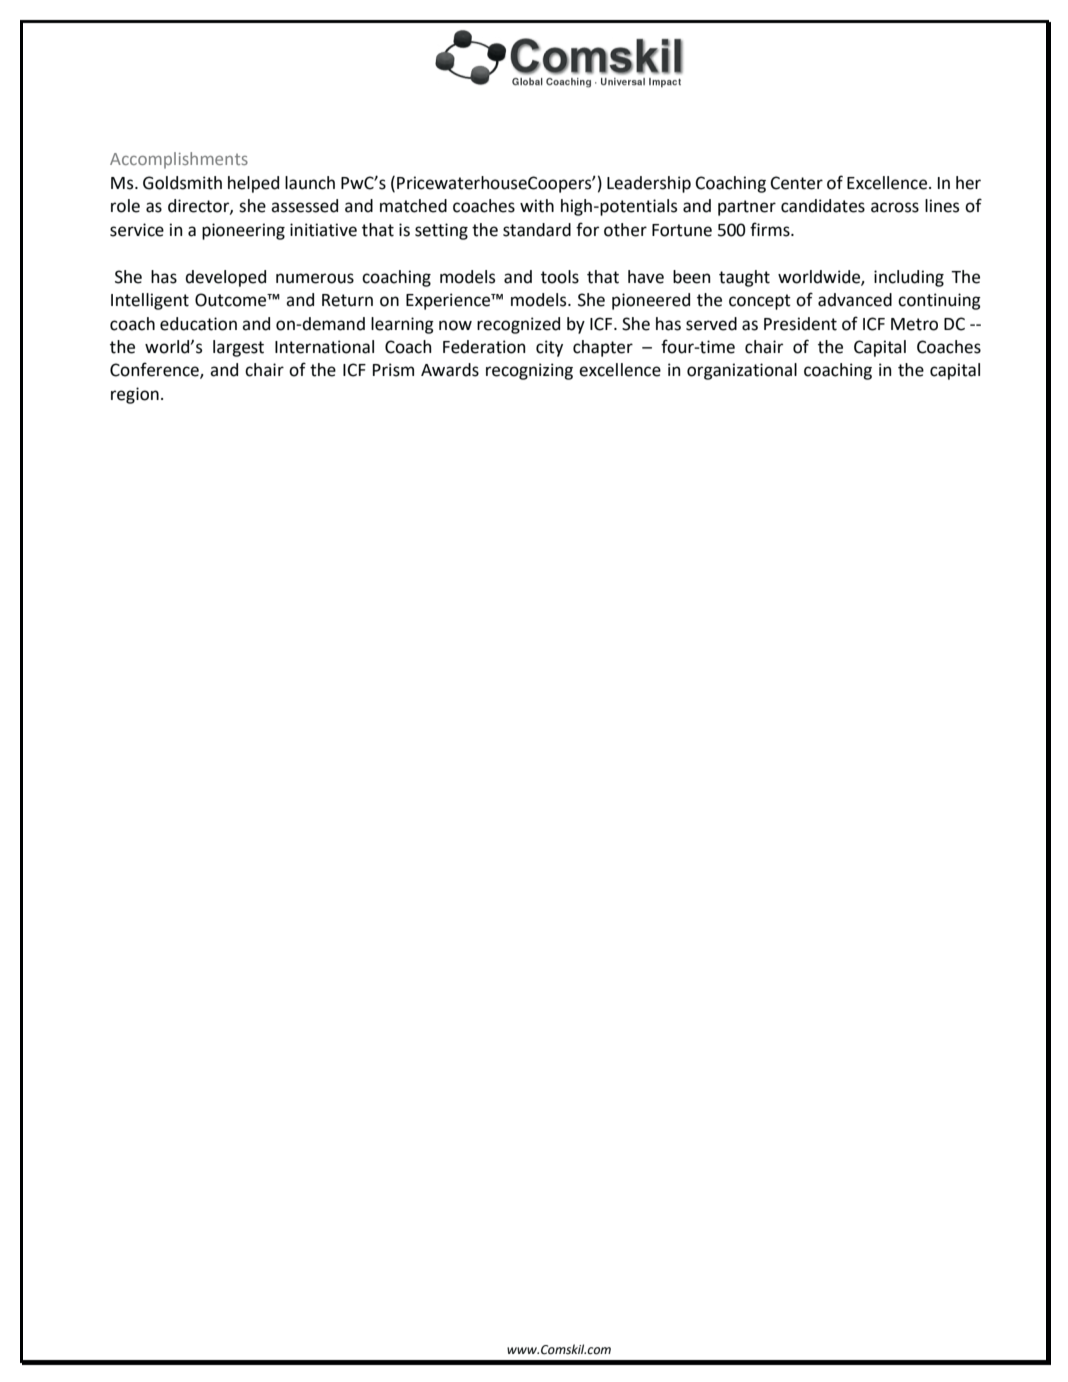 This screenshot has height=1382, width=1068. I want to click on region, so click(135, 395).
